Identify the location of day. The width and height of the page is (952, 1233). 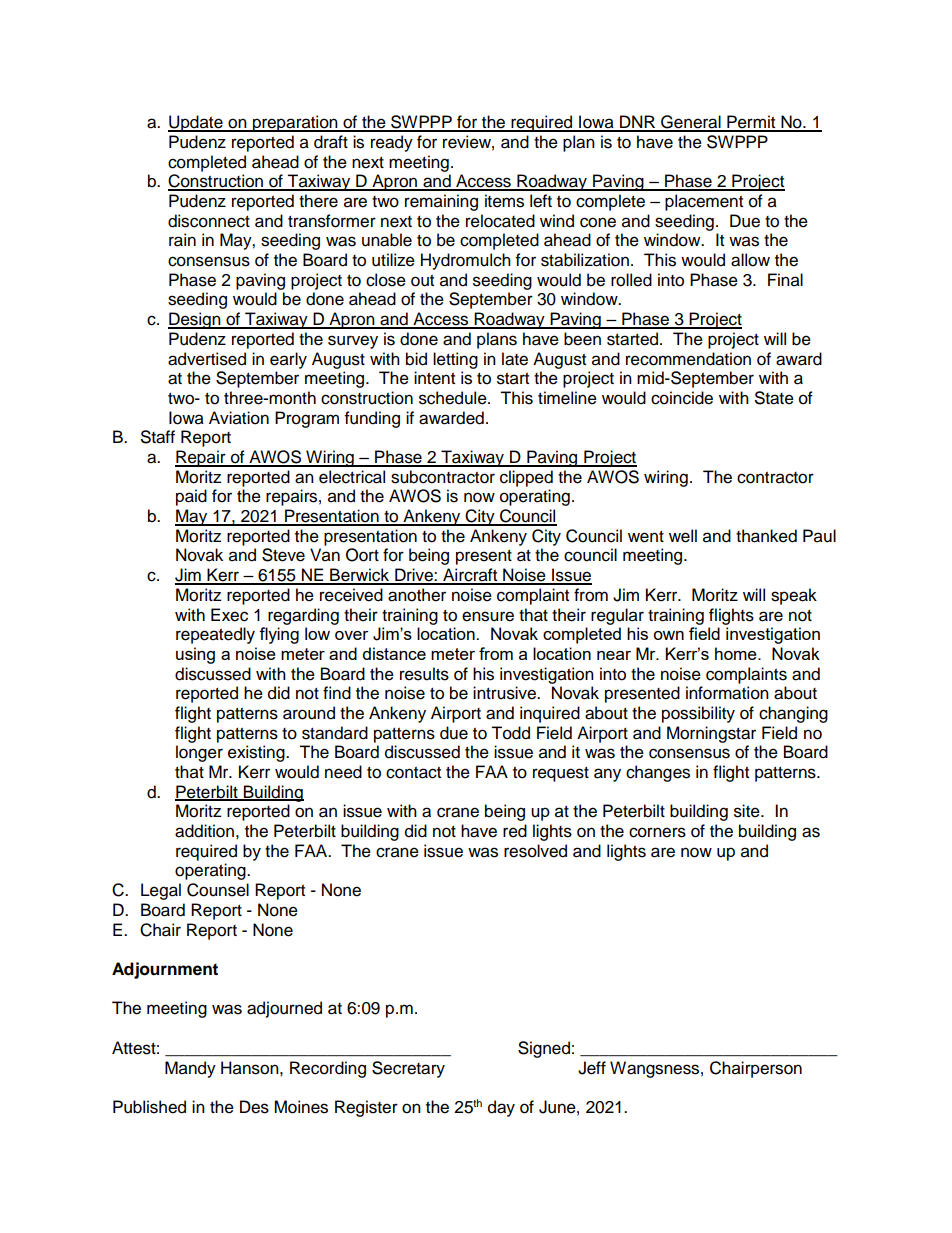
(501, 1108).
